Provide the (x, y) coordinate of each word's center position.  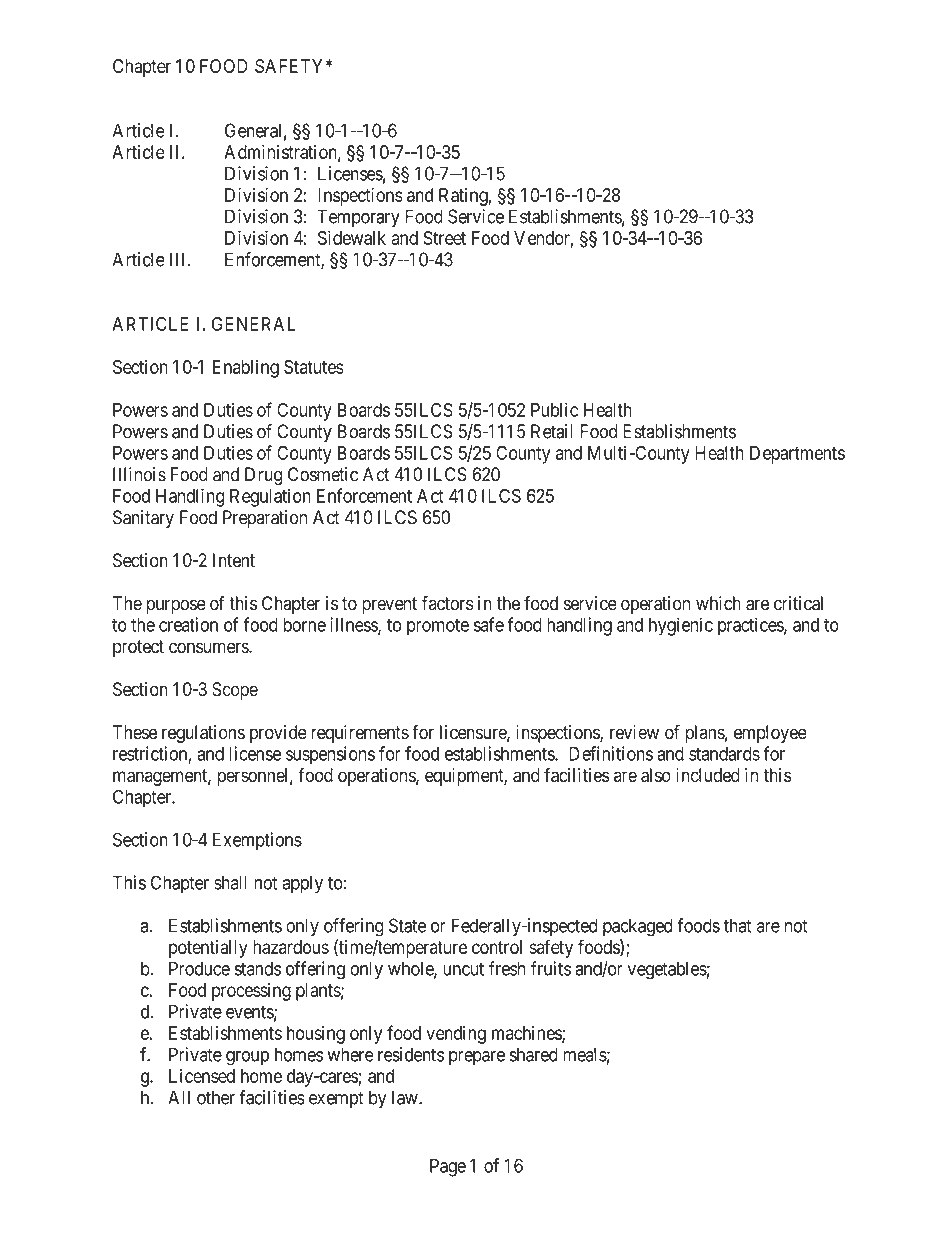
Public (554, 409)
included (708, 775)
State (407, 925)
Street (444, 238)
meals (585, 1054)
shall (230, 882)
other (216, 1097)
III (179, 259)
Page (448, 1167)
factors (448, 603)
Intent (234, 560)
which (718, 603)
